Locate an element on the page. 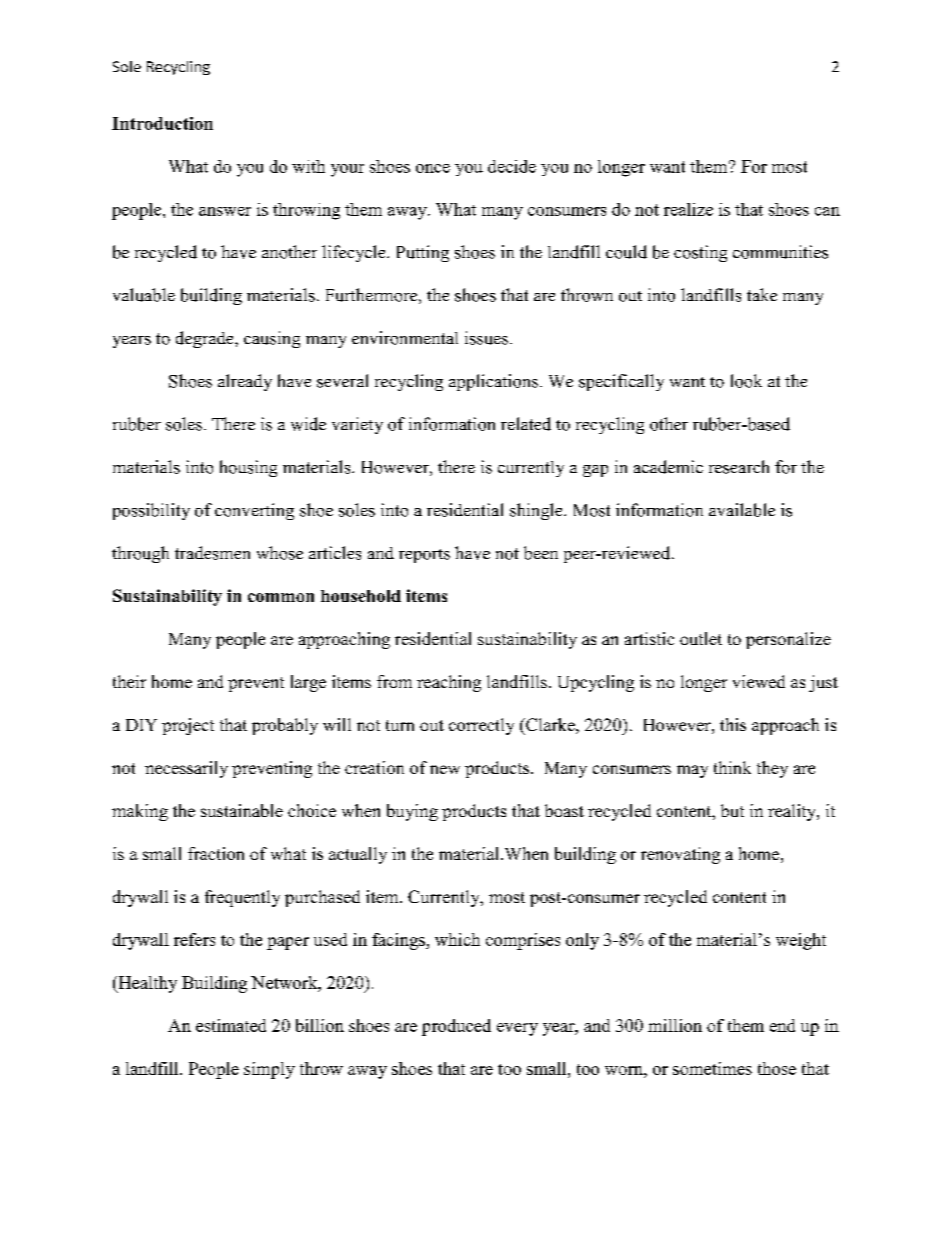 Image resolution: width=952 pixels, height=1233 pixels. decide is located at coordinates (512, 166).
